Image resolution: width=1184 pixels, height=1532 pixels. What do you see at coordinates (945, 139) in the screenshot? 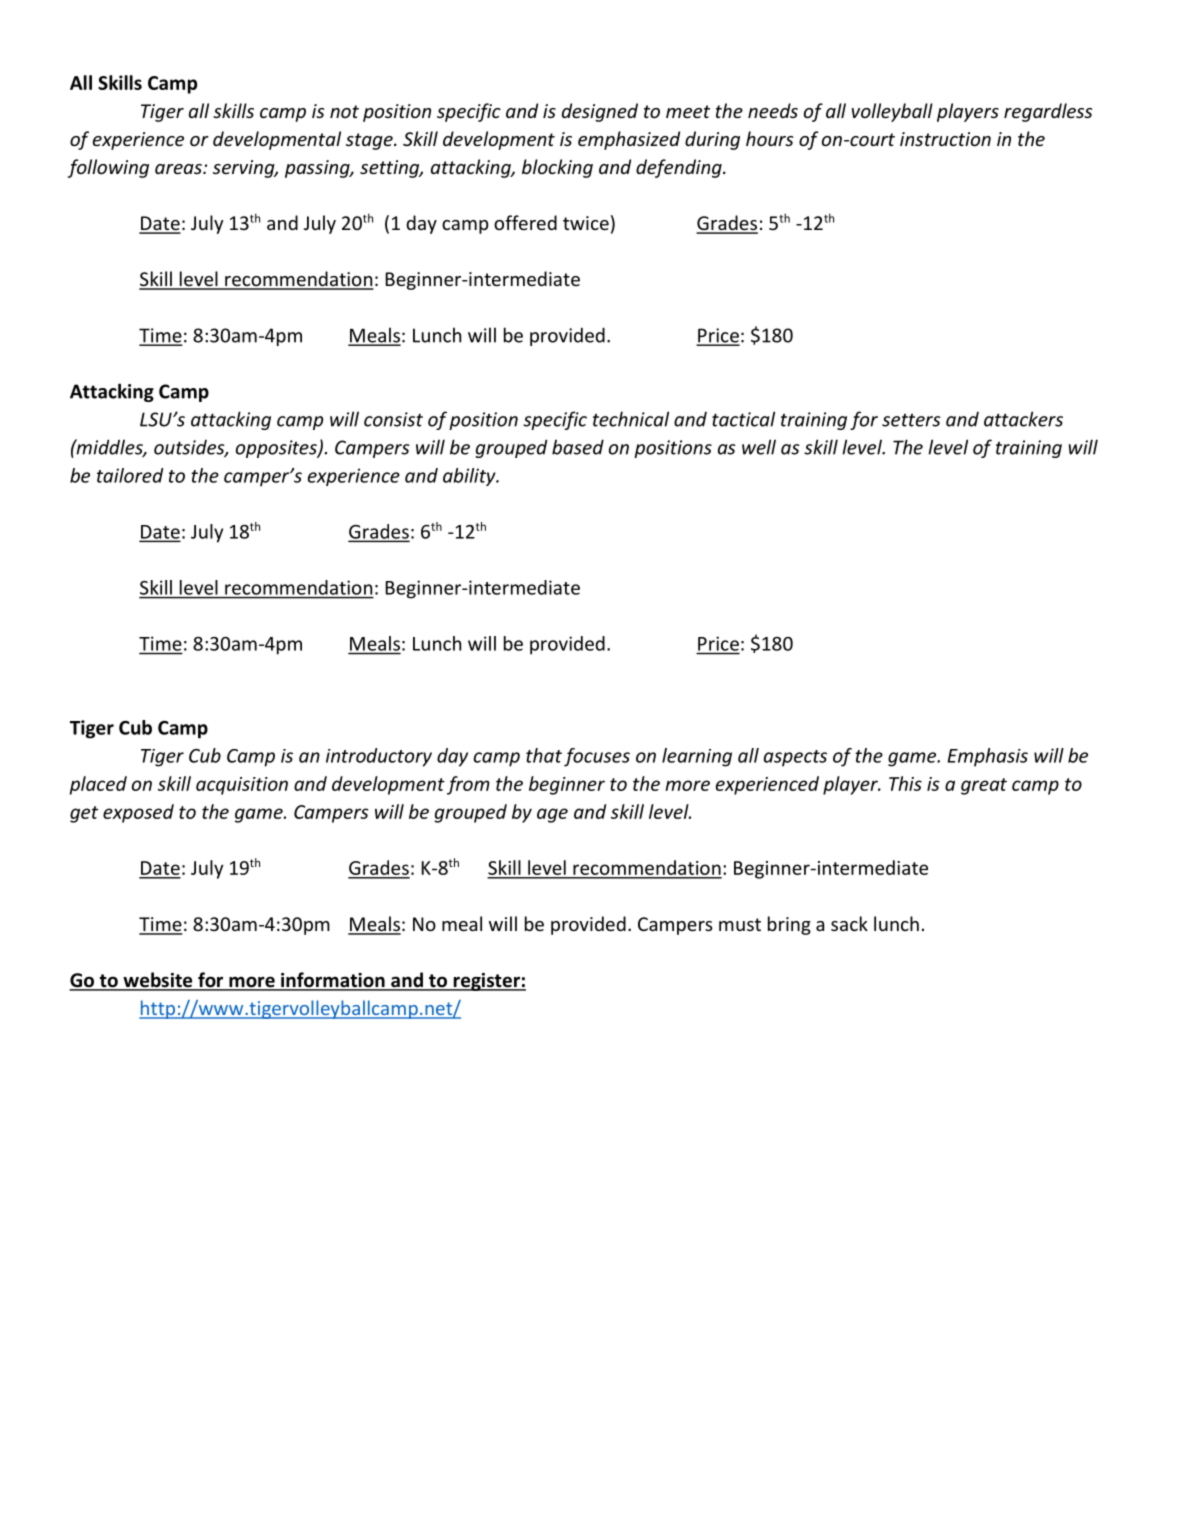
I see `instruction` at bounding box center [945, 139].
